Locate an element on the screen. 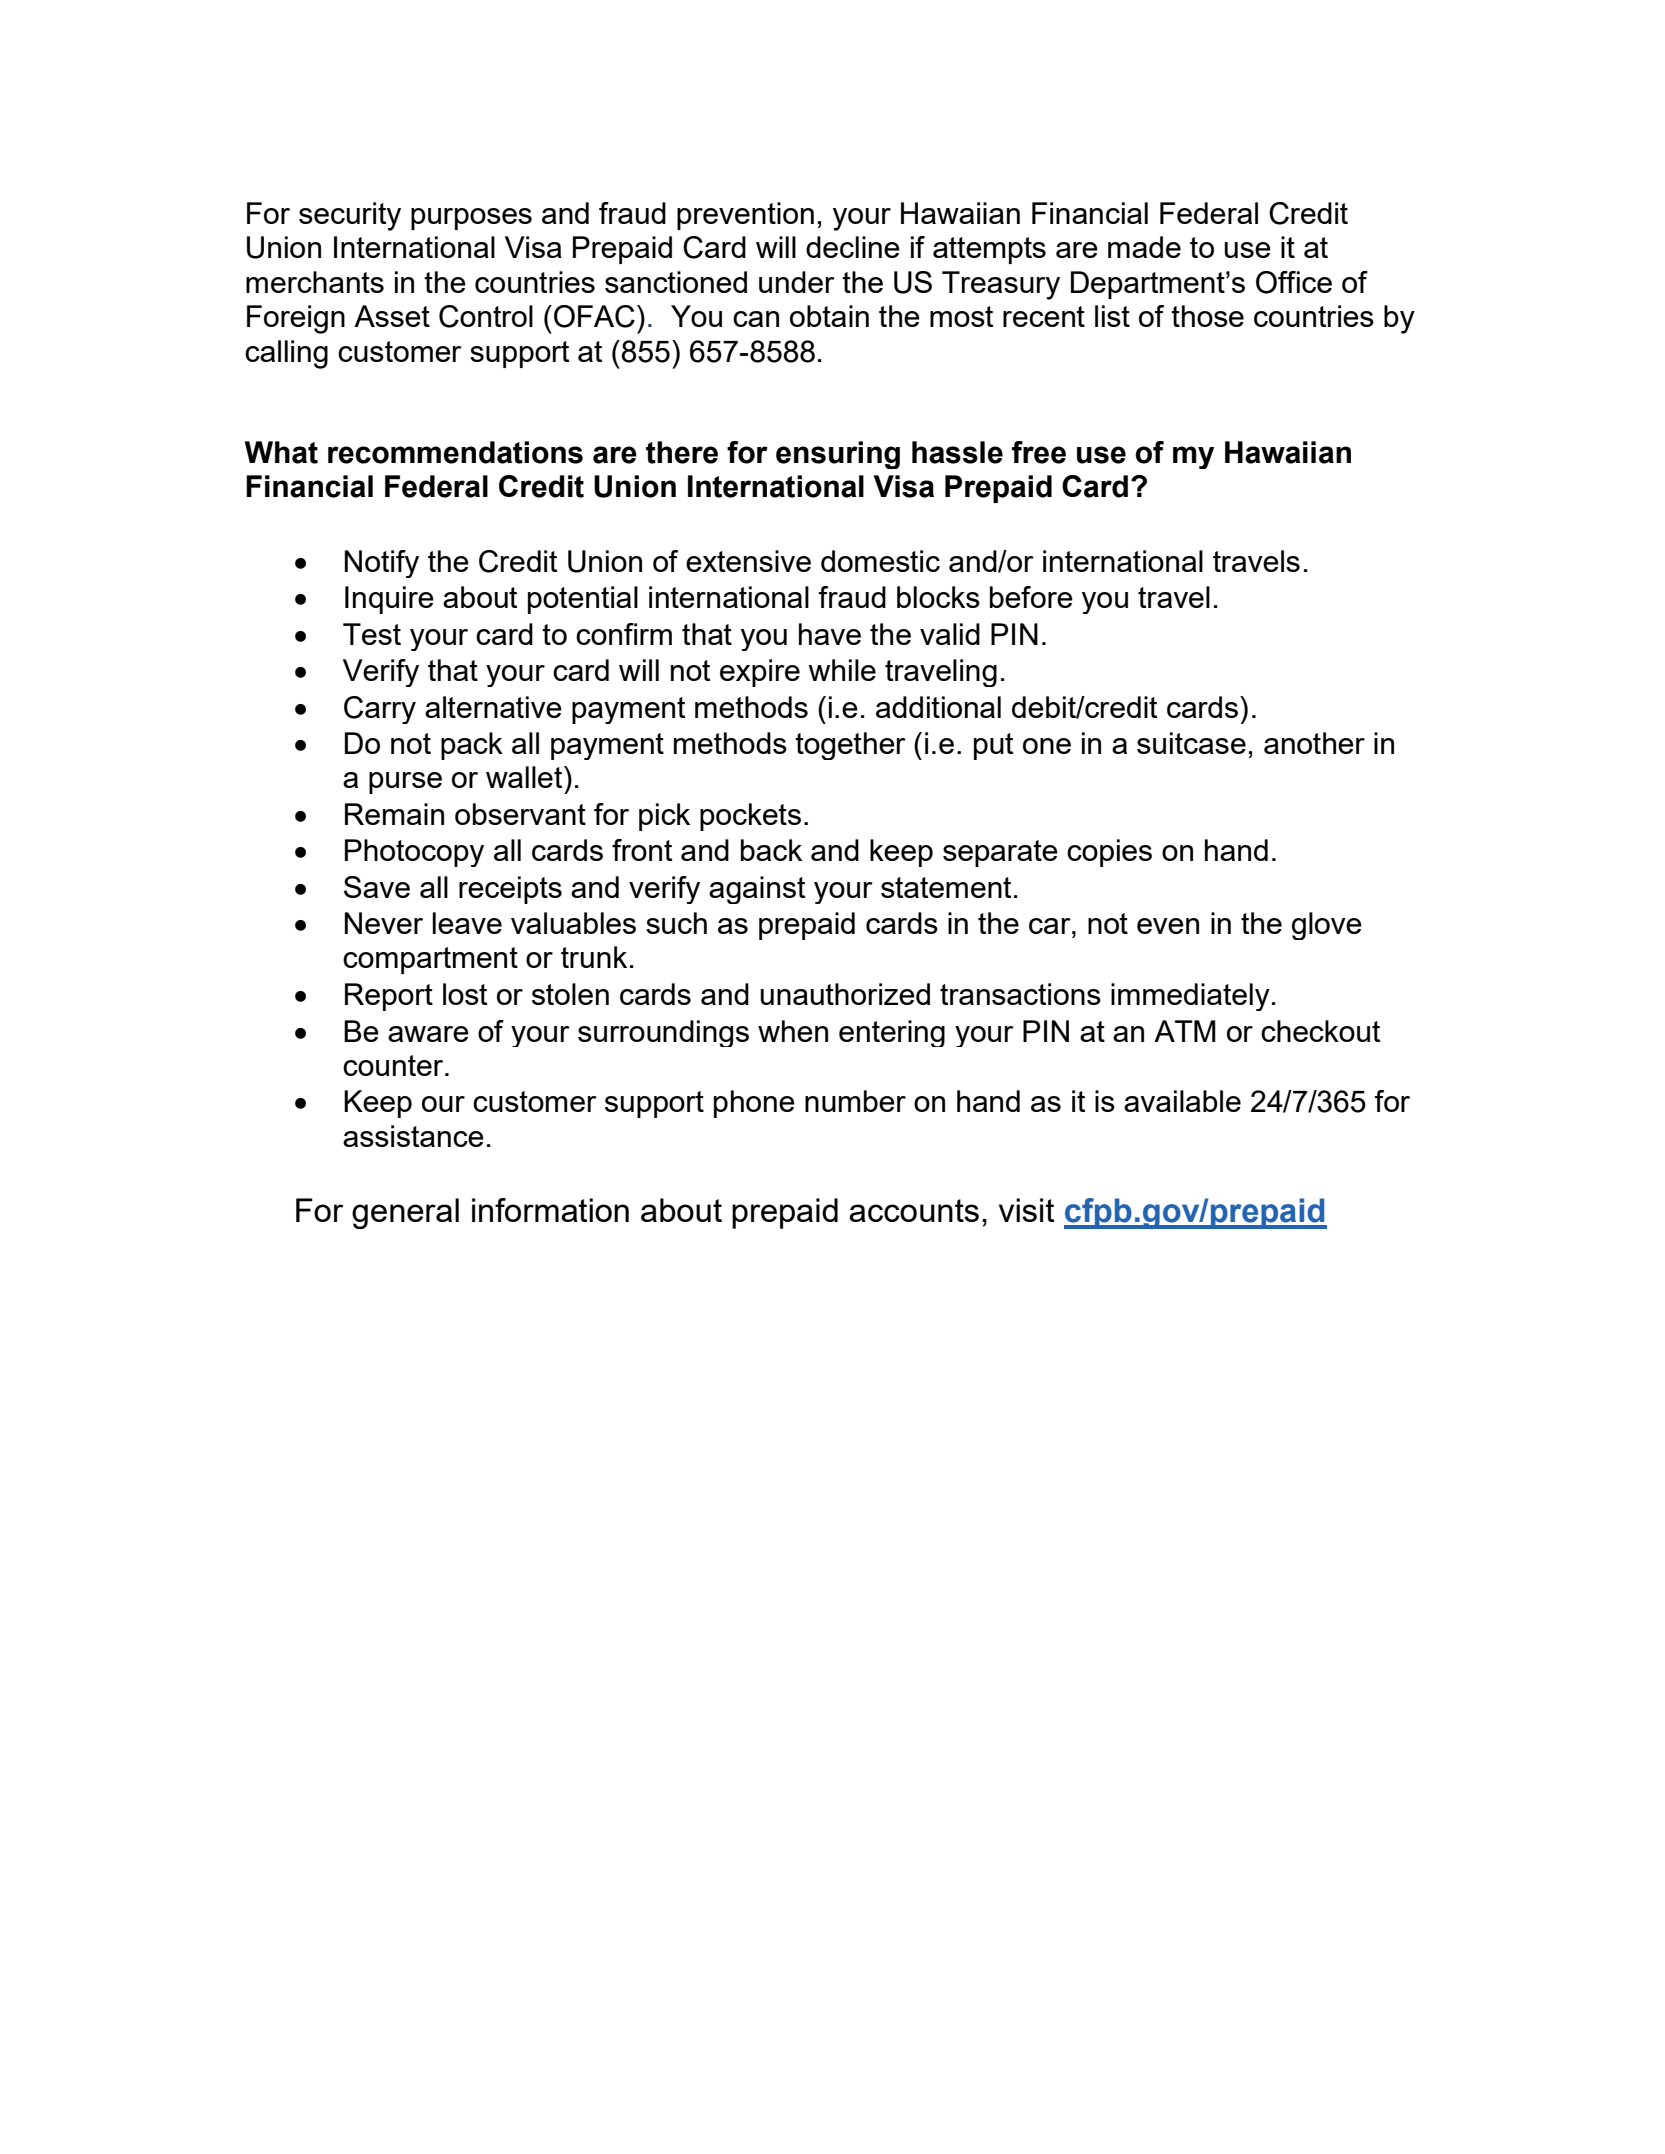 The width and height of the screenshot is (1665, 2154). together is located at coordinates (850, 746).
